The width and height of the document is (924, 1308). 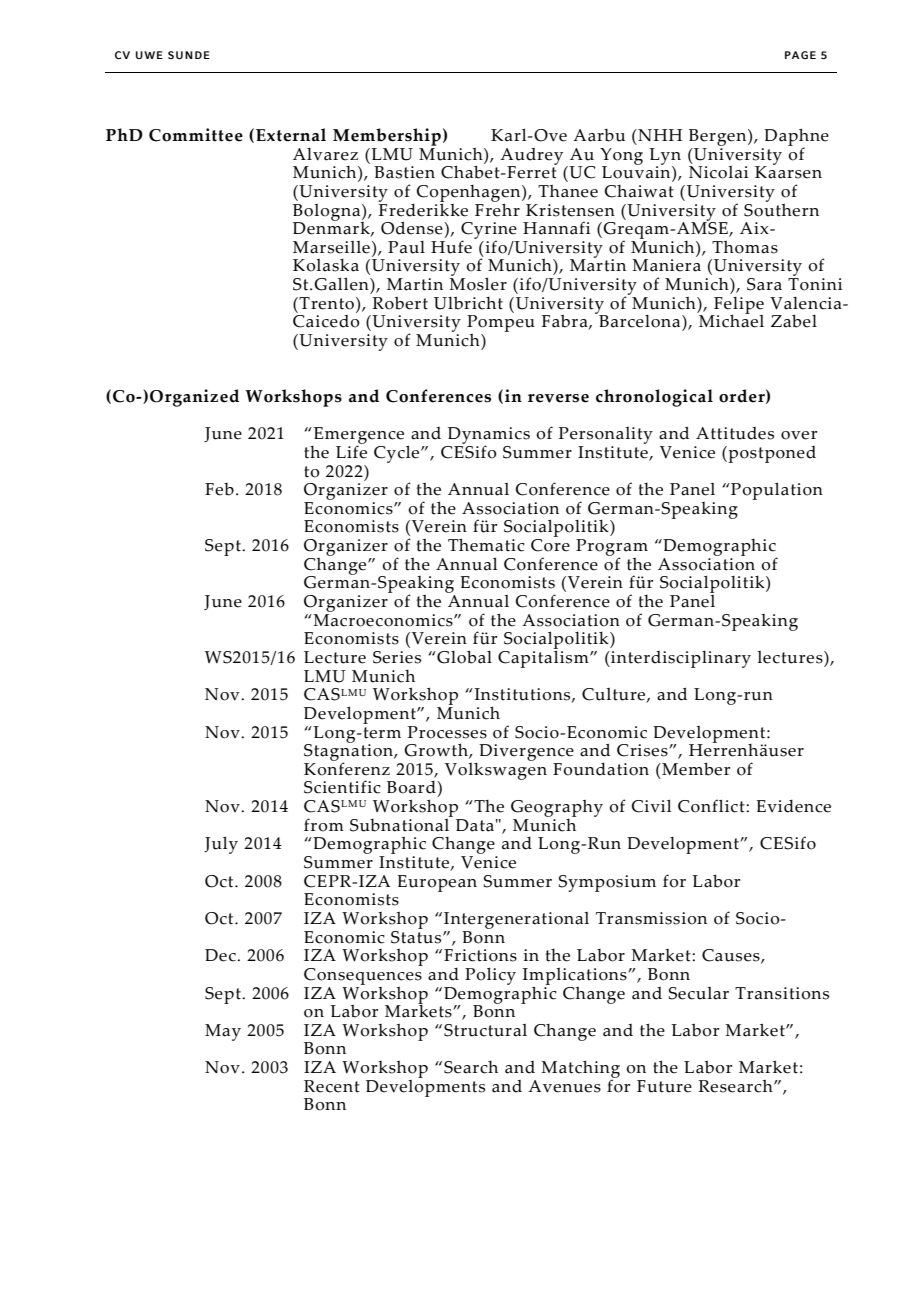 What do you see at coordinates (223, 1032) in the document?
I see `May` at bounding box center [223, 1032].
